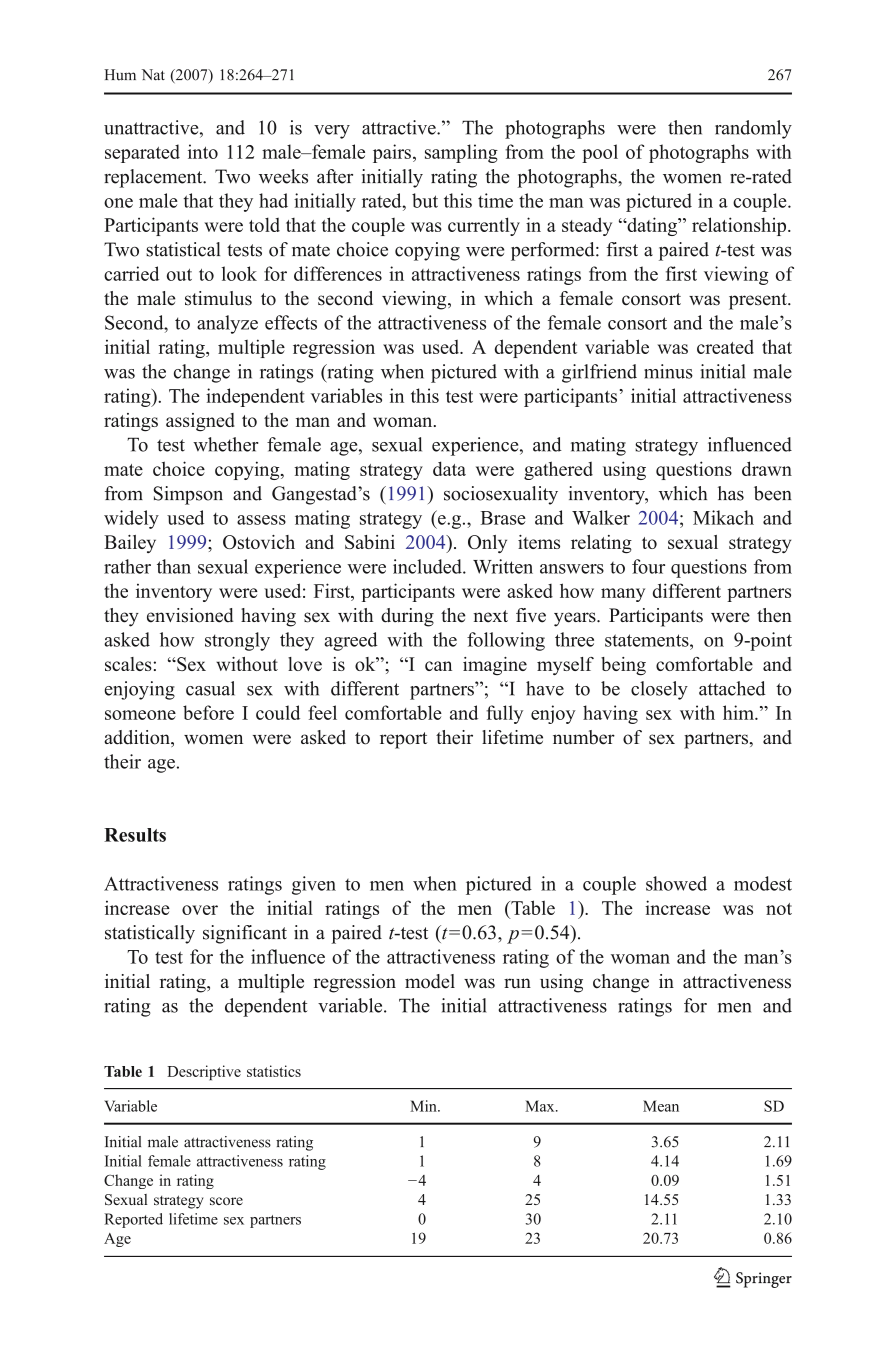 Image resolution: width=896 pixels, height=1359 pixels. I want to click on score, so click(226, 1201).
